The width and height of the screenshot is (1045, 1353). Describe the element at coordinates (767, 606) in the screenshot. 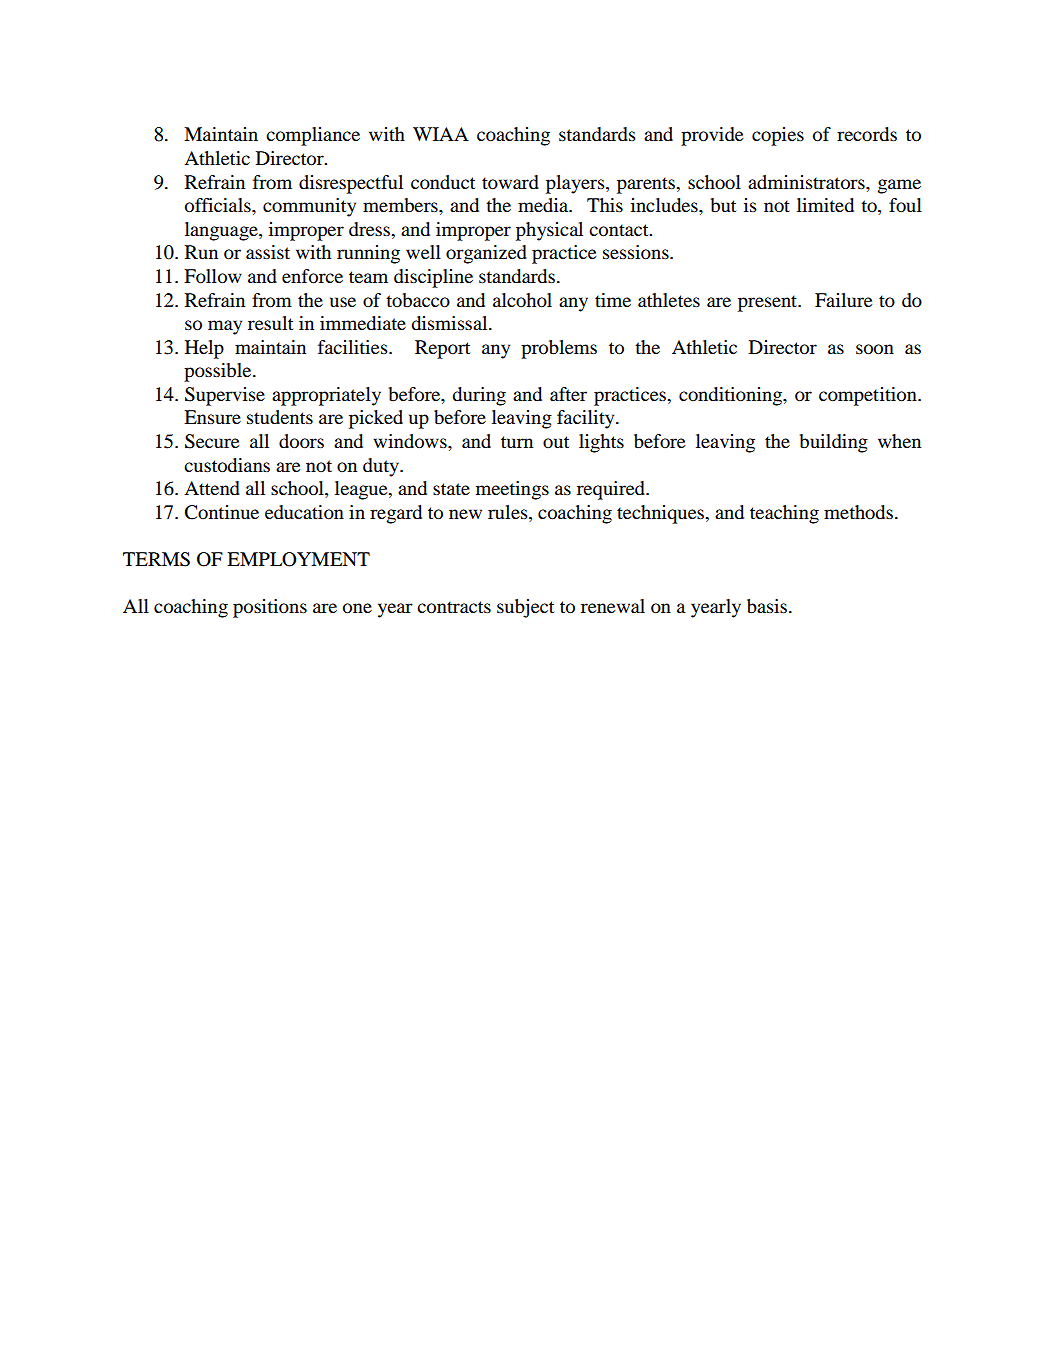

I see `basis` at that location.
